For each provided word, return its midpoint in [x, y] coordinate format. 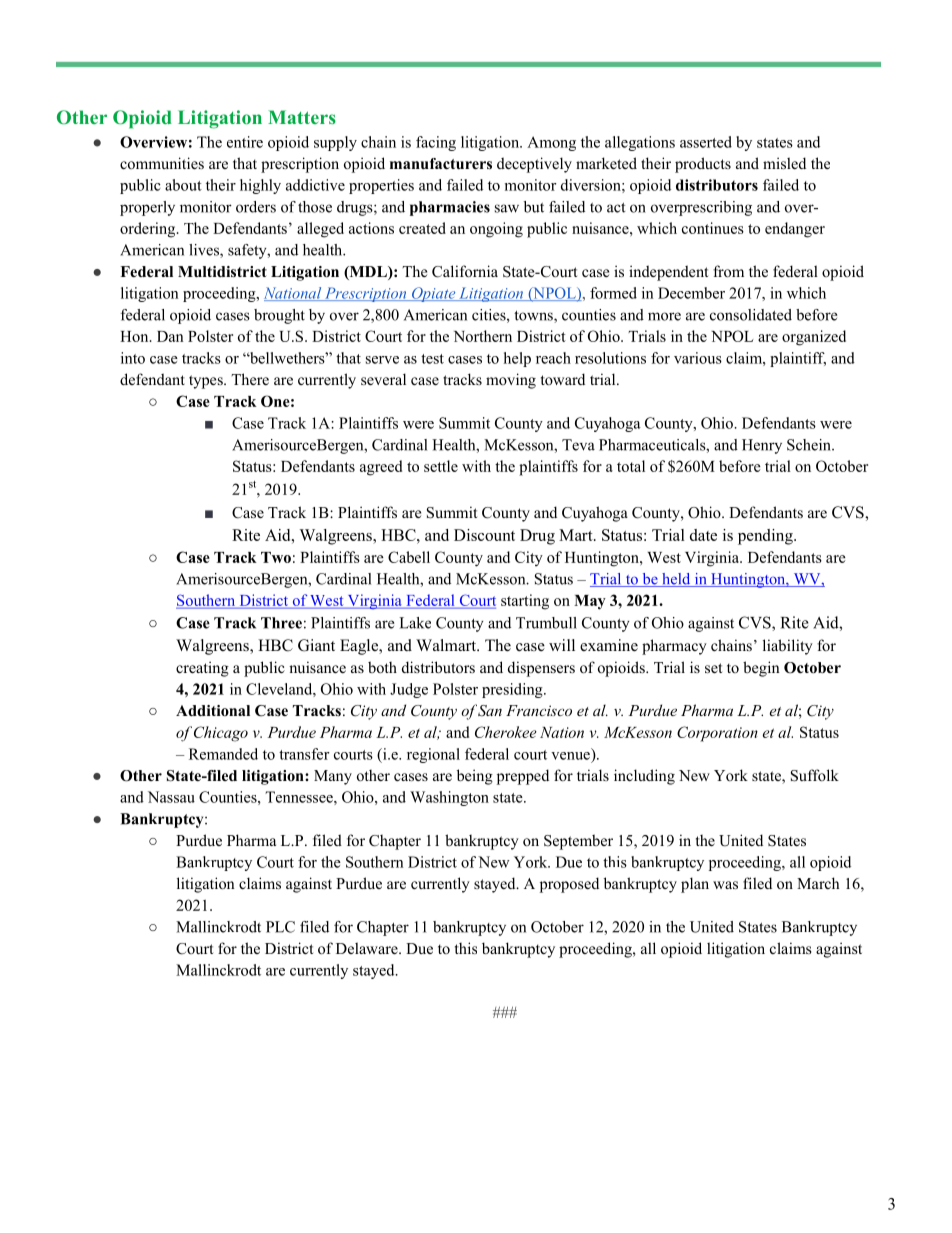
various [698, 358]
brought [279, 316]
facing [436, 143]
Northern [483, 336]
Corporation [717, 734]
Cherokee [506, 732]
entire [245, 142]
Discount [484, 535]
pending [766, 537]
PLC [280, 927]
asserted [706, 142]
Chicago [221, 734]
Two [276, 557]
